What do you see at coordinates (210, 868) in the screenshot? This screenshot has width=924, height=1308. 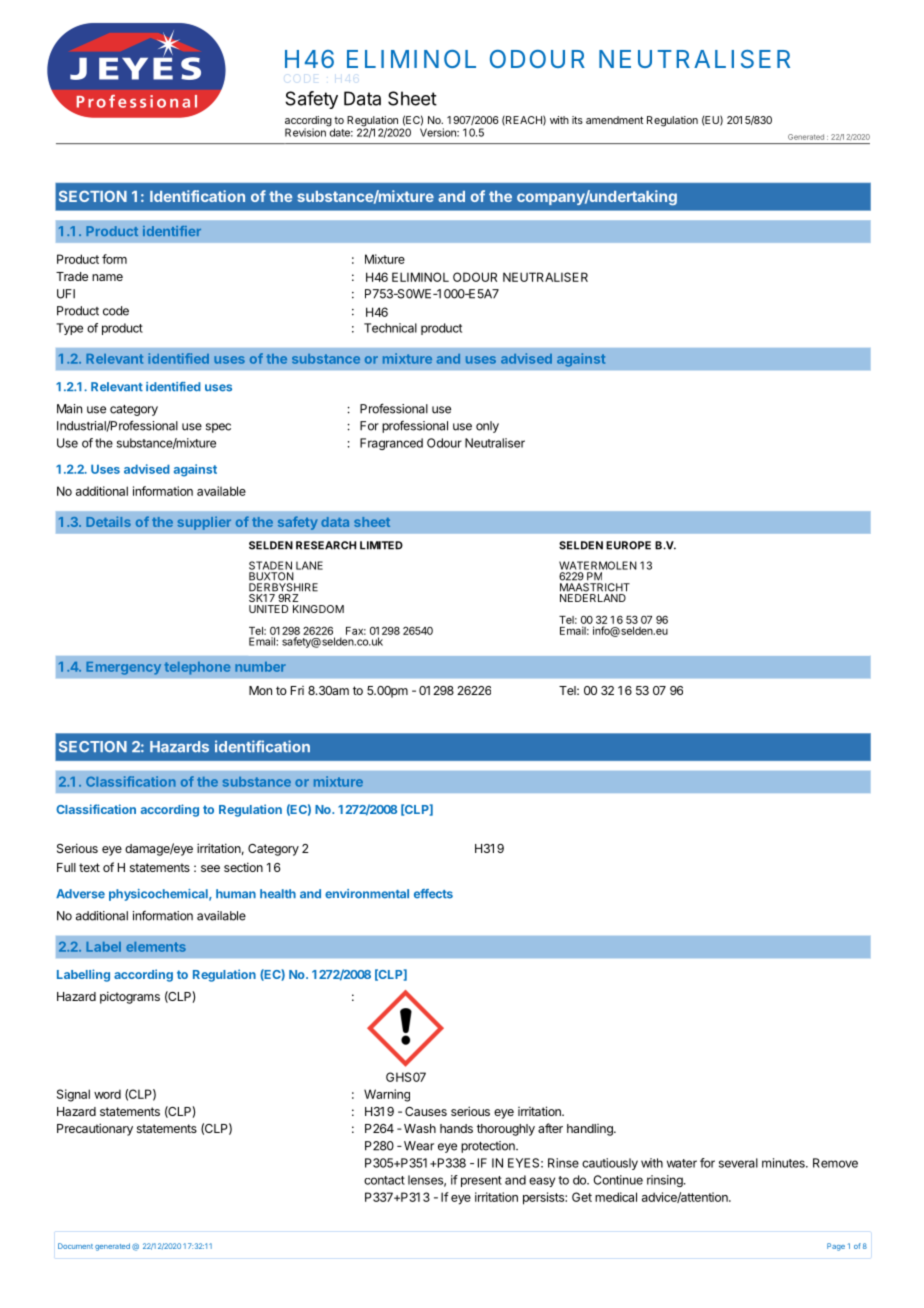 I see `see` at bounding box center [210, 868].
